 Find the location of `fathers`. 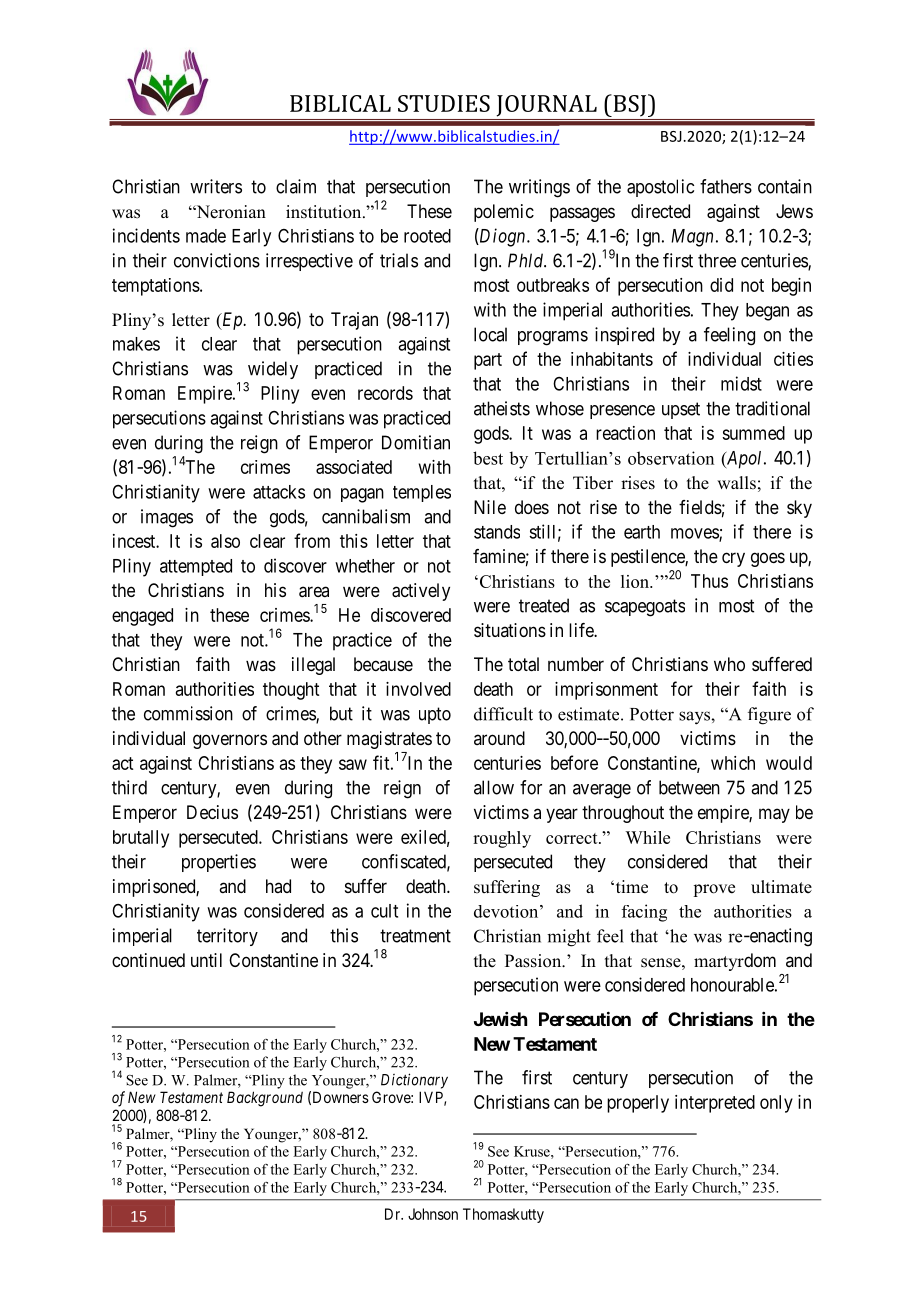

fathers is located at coordinates (726, 186).
